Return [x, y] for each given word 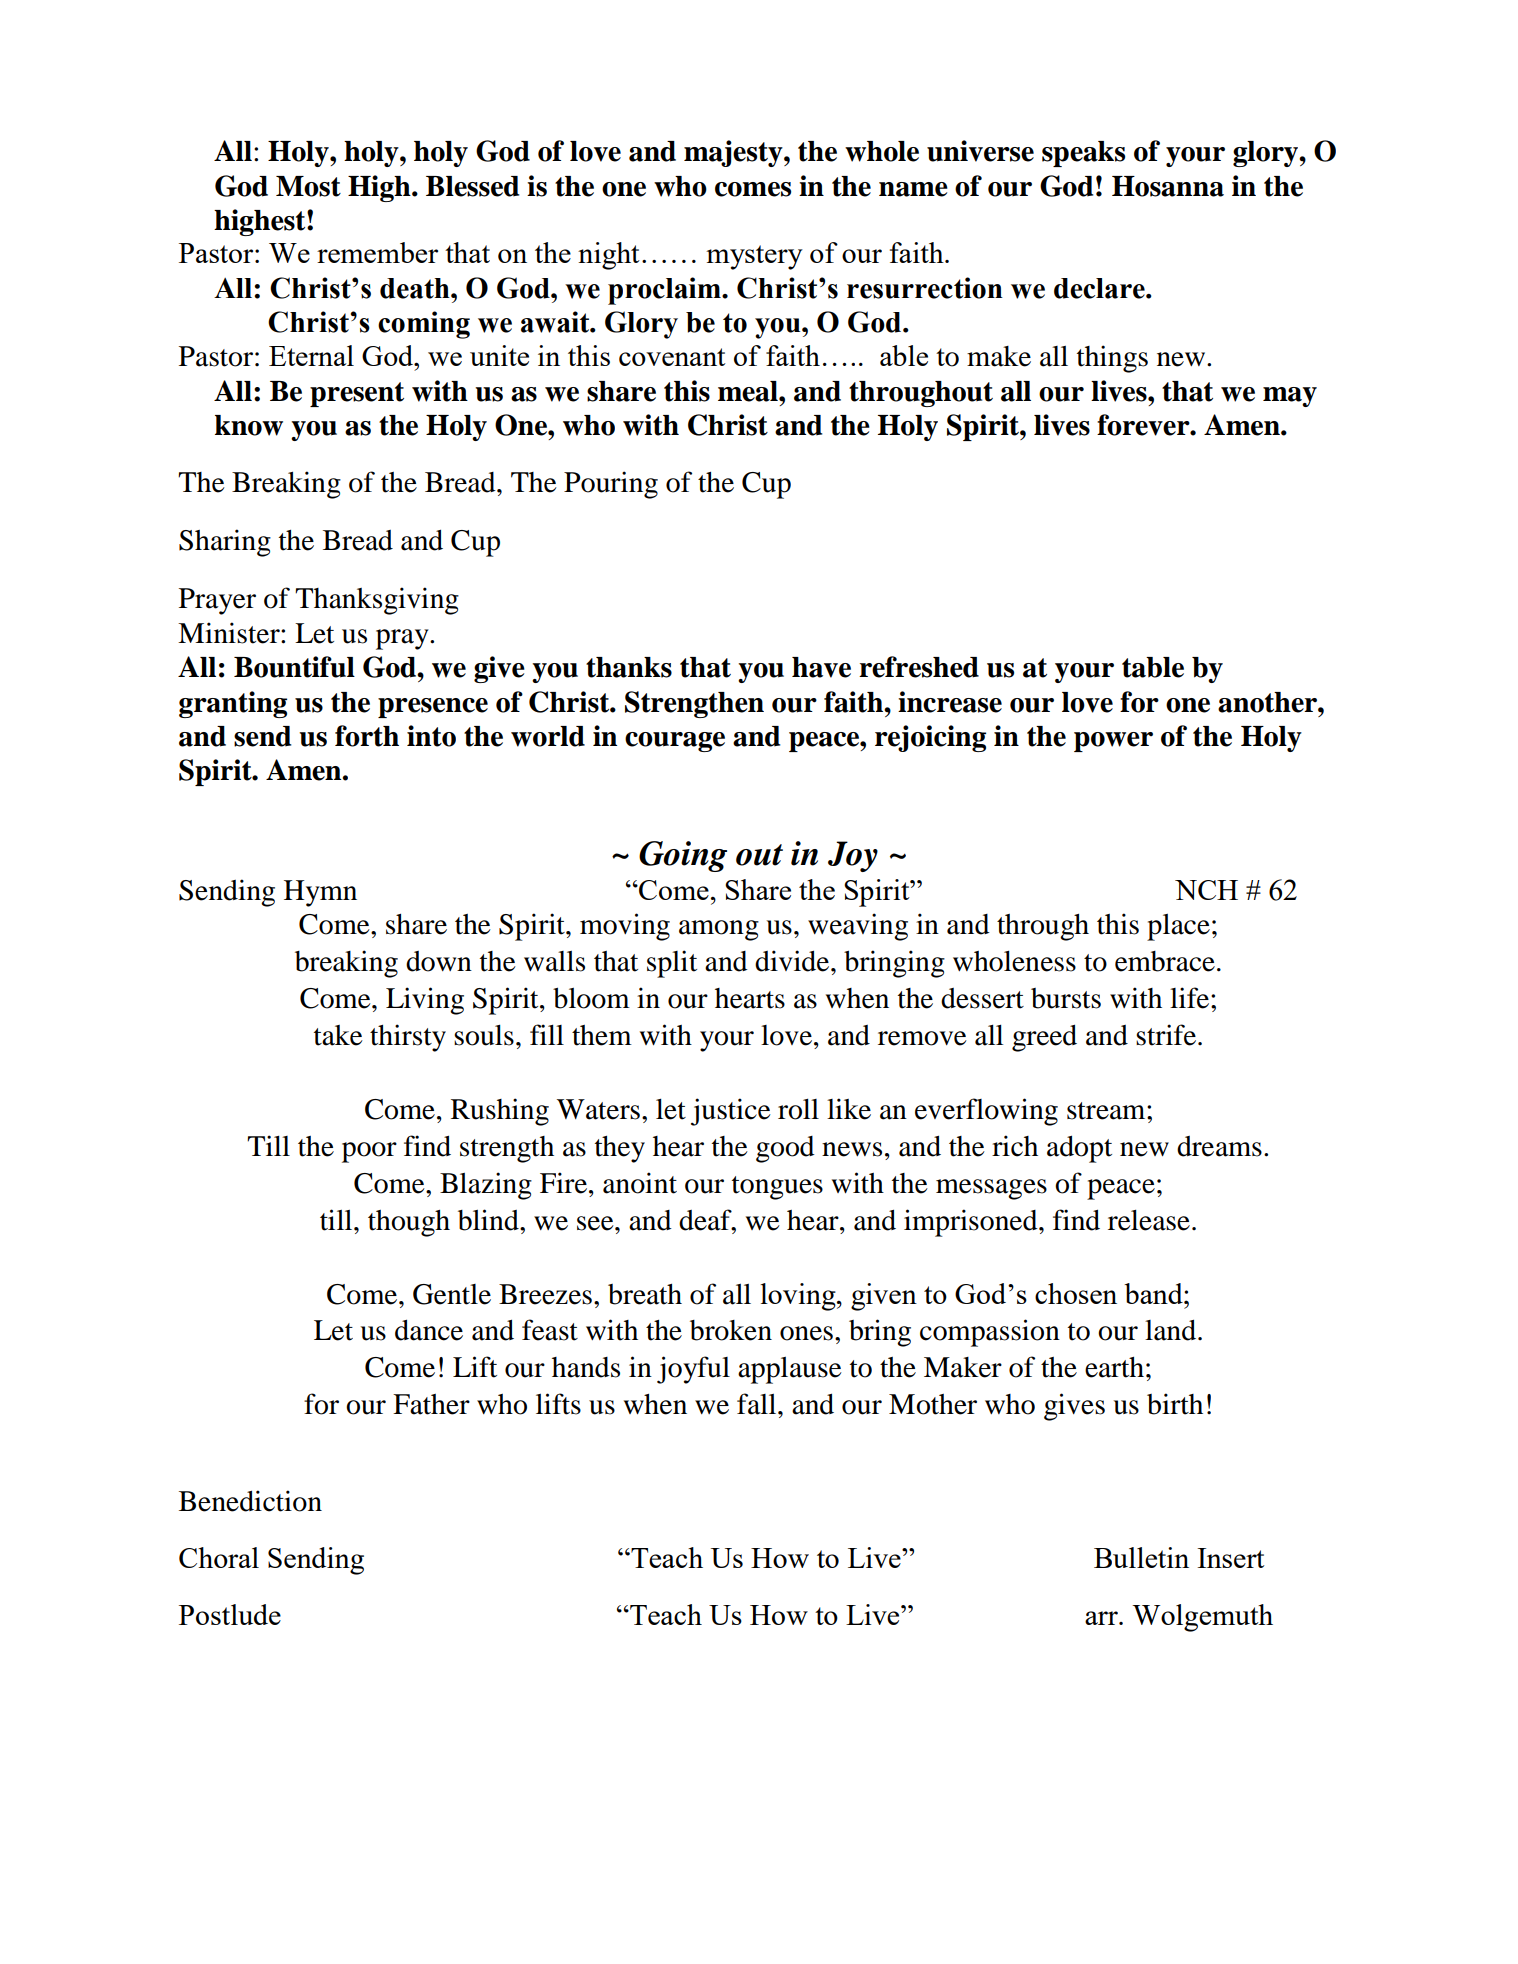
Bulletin [1141, 1557]
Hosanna [1168, 186]
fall [758, 1404]
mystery [754, 257]
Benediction [250, 1501]
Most [308, 186]
